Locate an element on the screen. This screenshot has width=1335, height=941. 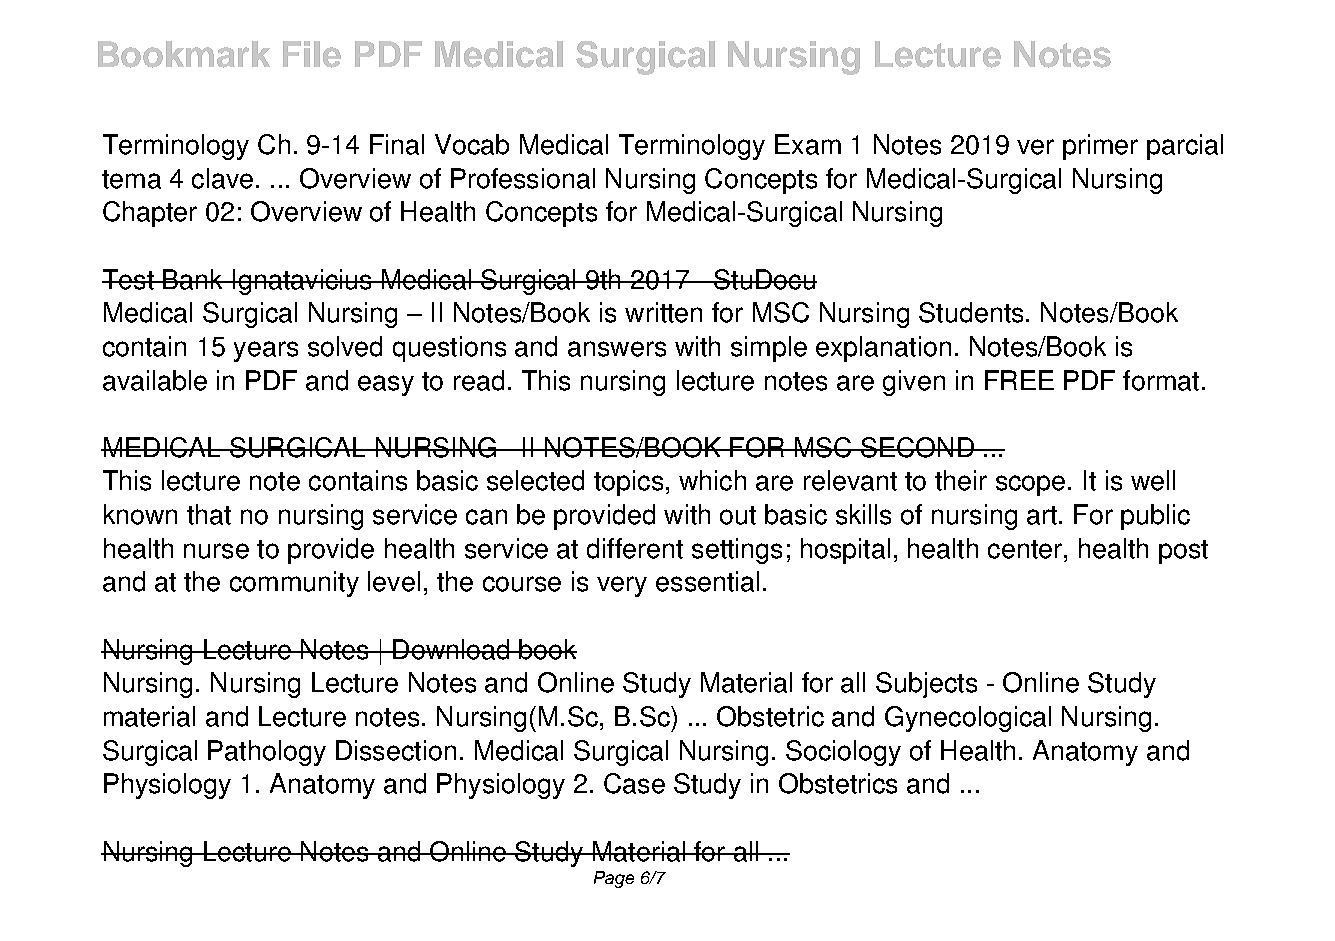
Page is located at coordinates (614, 879).
